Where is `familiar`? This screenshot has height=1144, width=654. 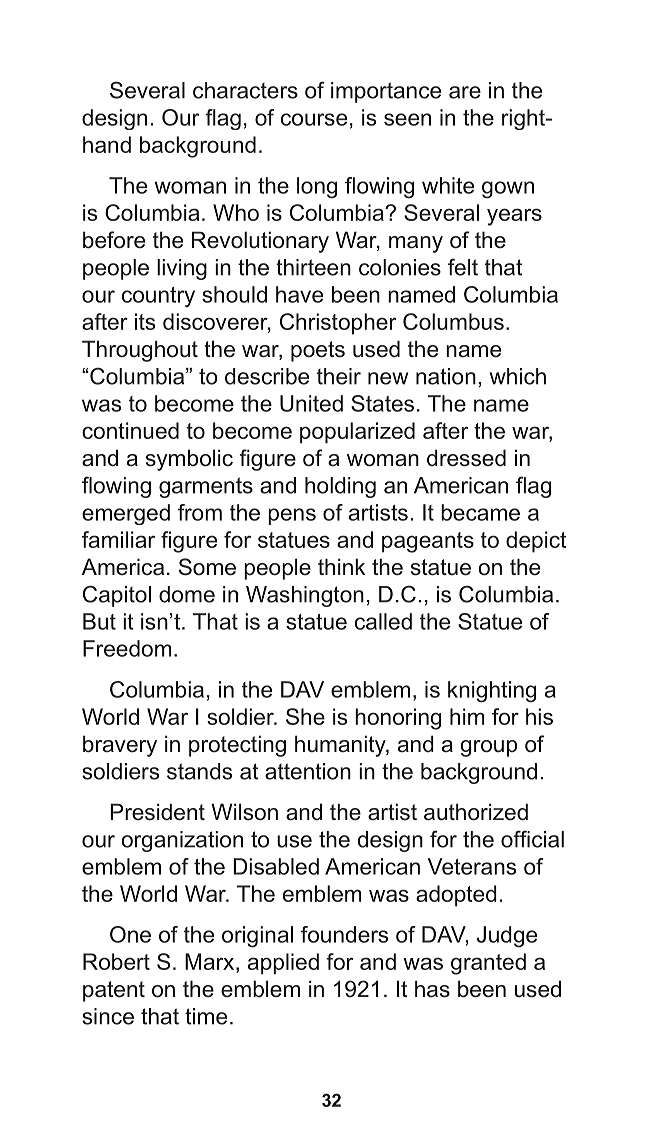
familiar is located at coordinates (118, 539).
